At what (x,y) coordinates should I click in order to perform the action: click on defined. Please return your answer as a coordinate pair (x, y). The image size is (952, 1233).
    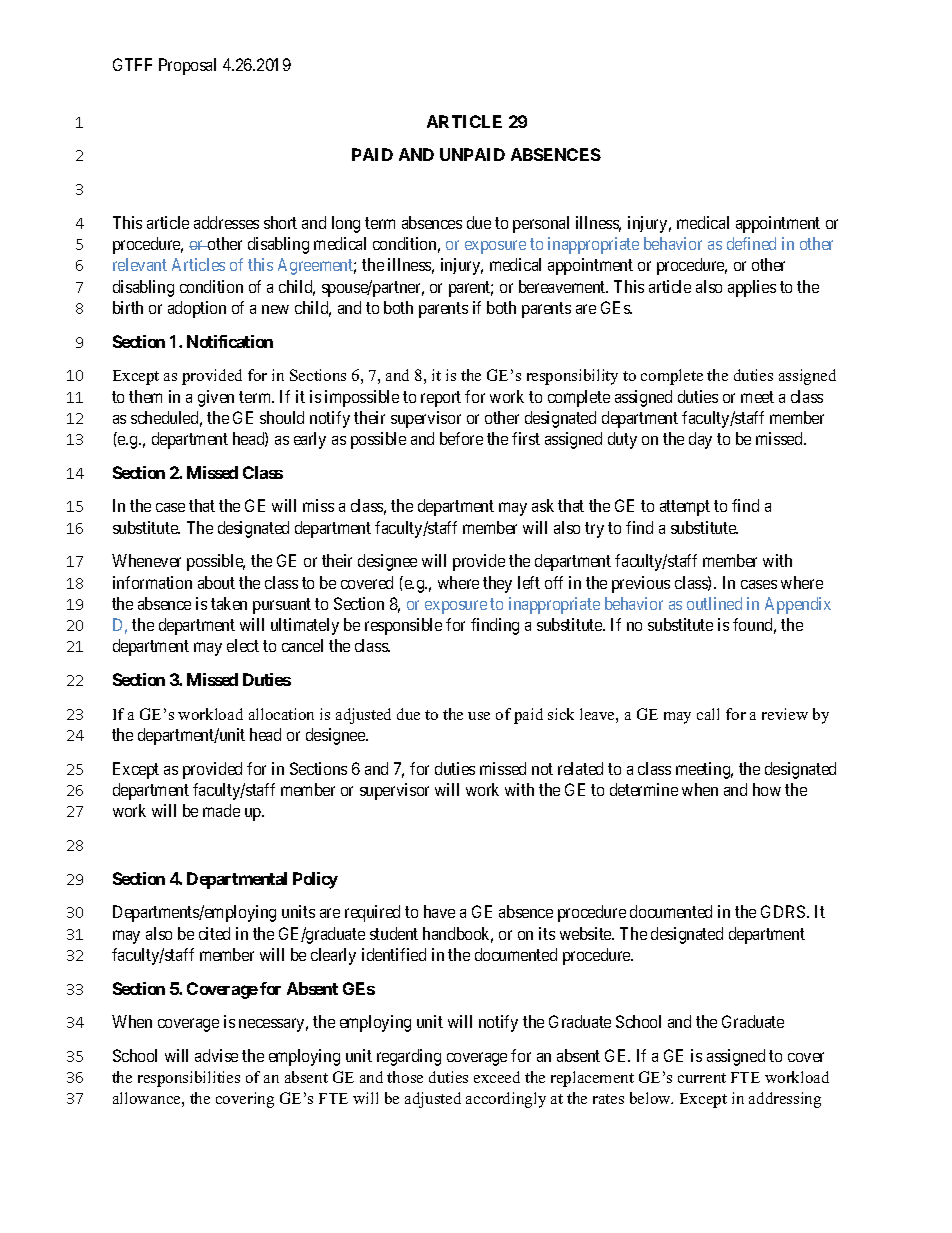
    Looking at the image, I should click on (751, 243).
